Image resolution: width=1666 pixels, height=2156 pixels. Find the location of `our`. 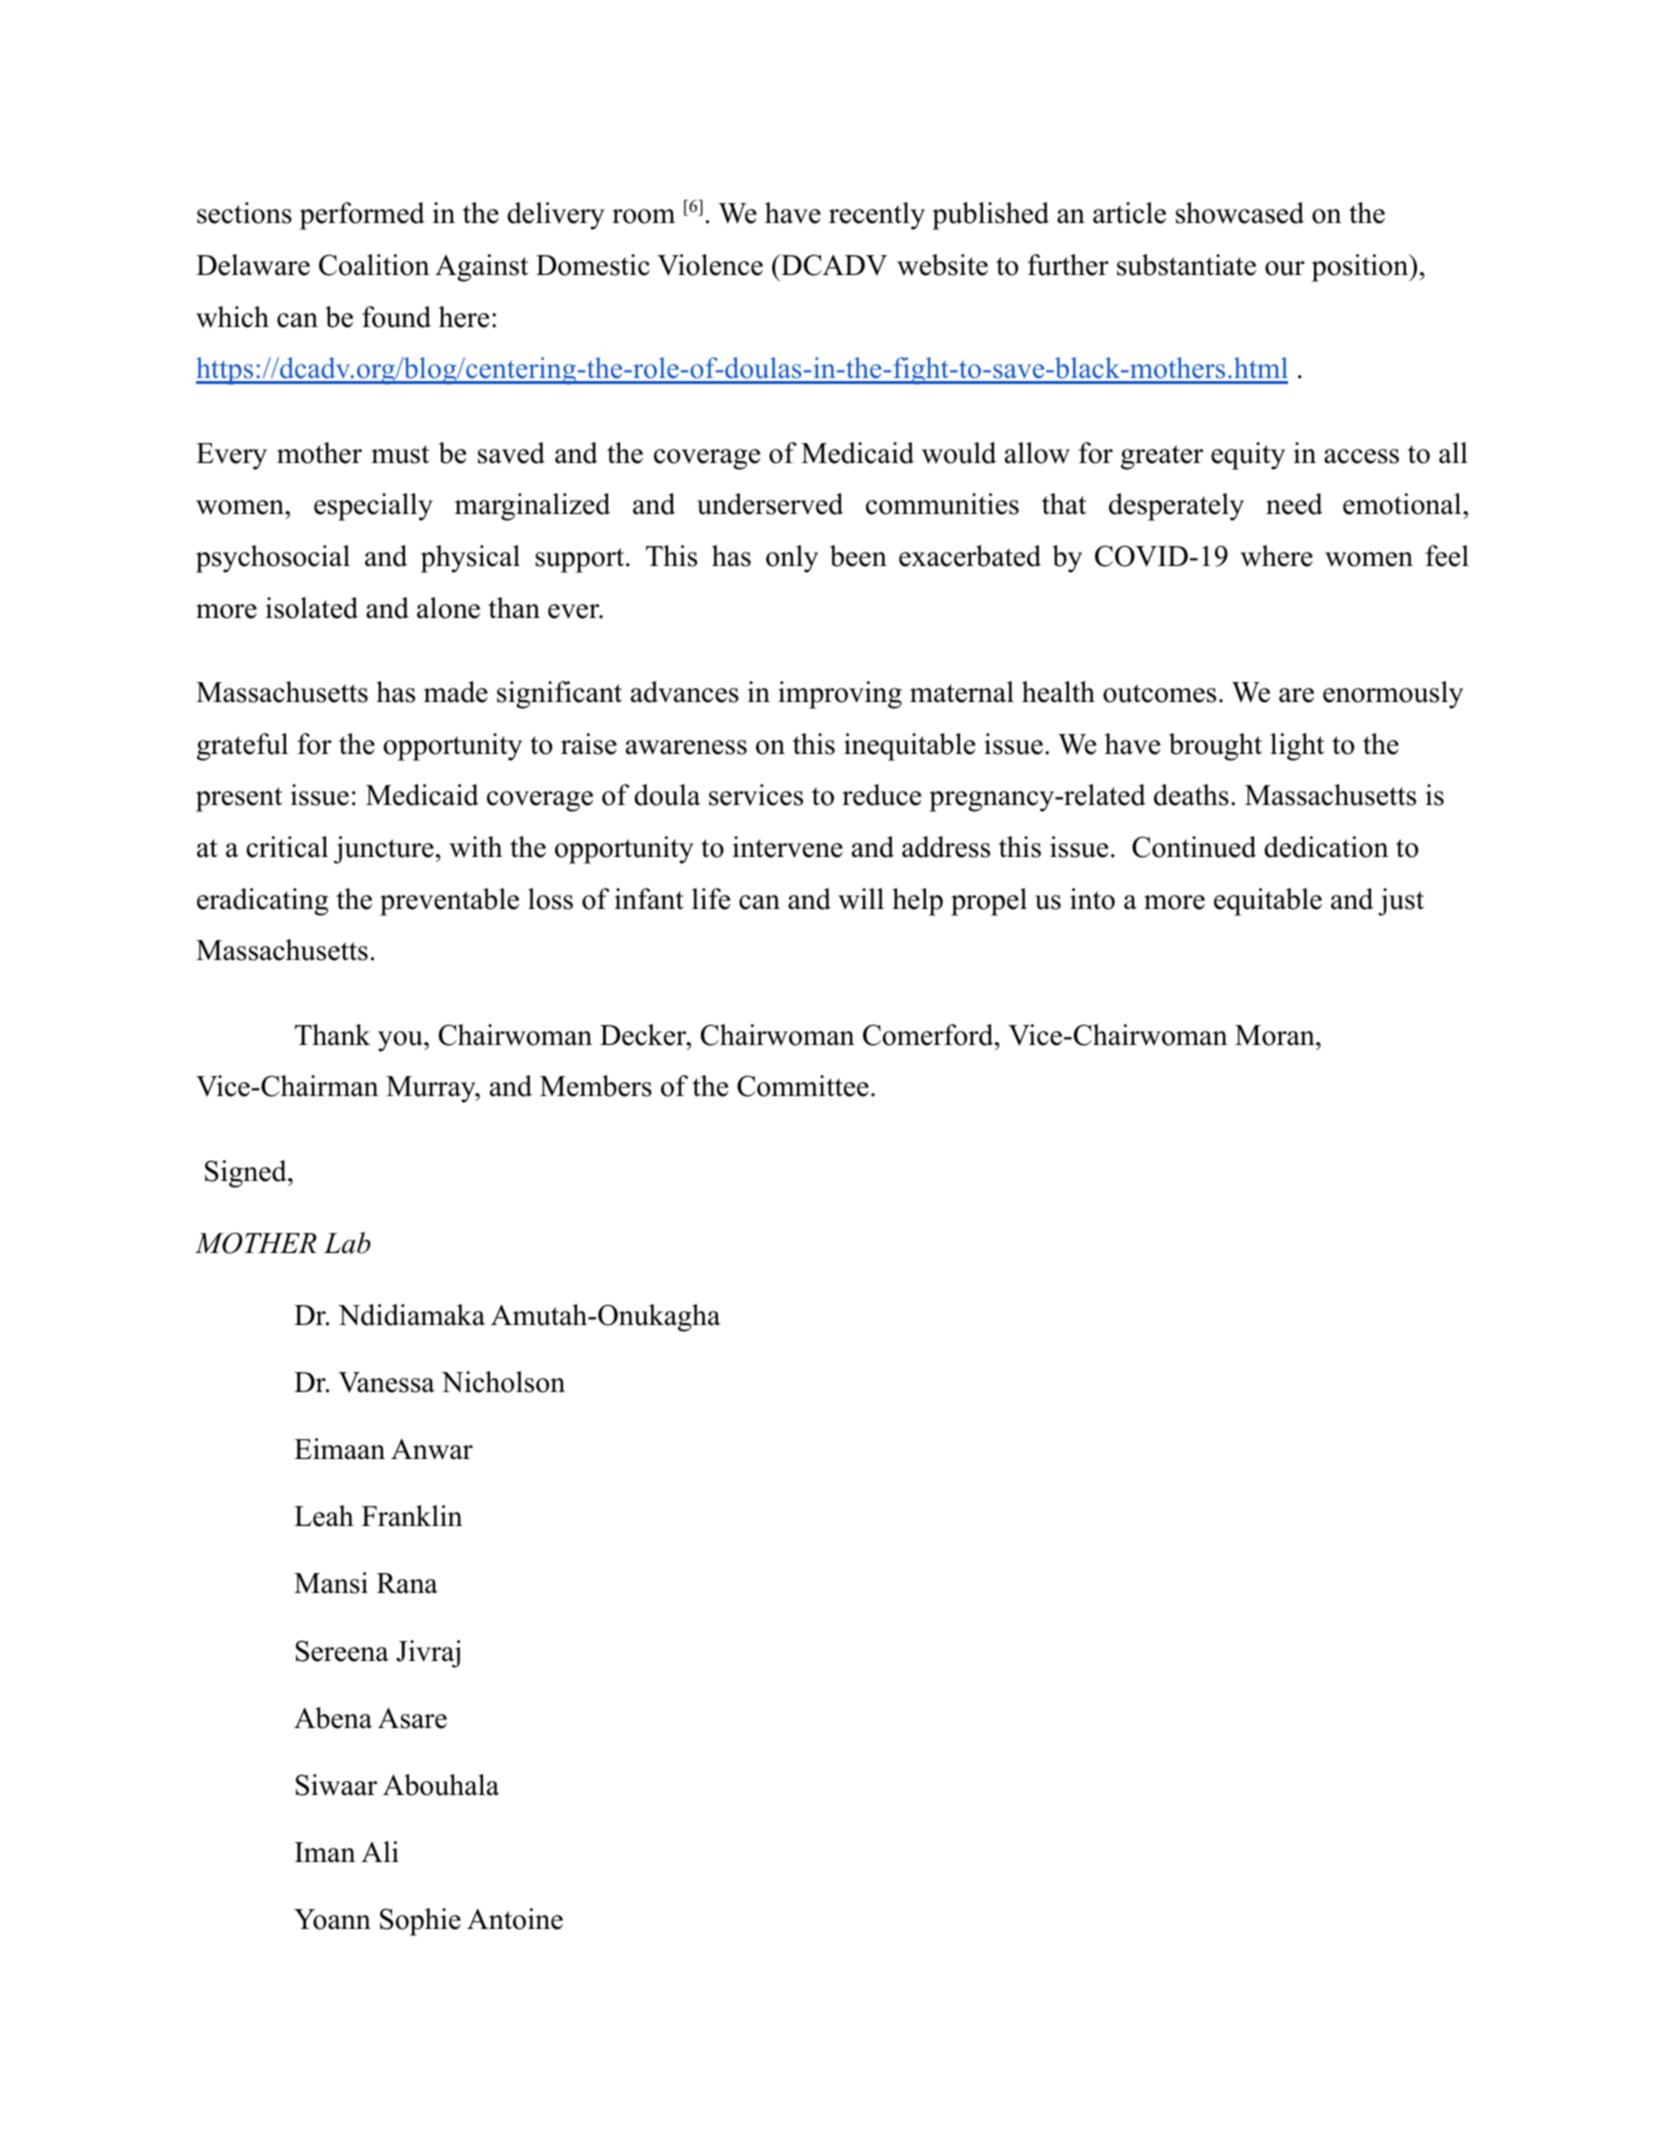

our is located at coordinates (1285, 268).
